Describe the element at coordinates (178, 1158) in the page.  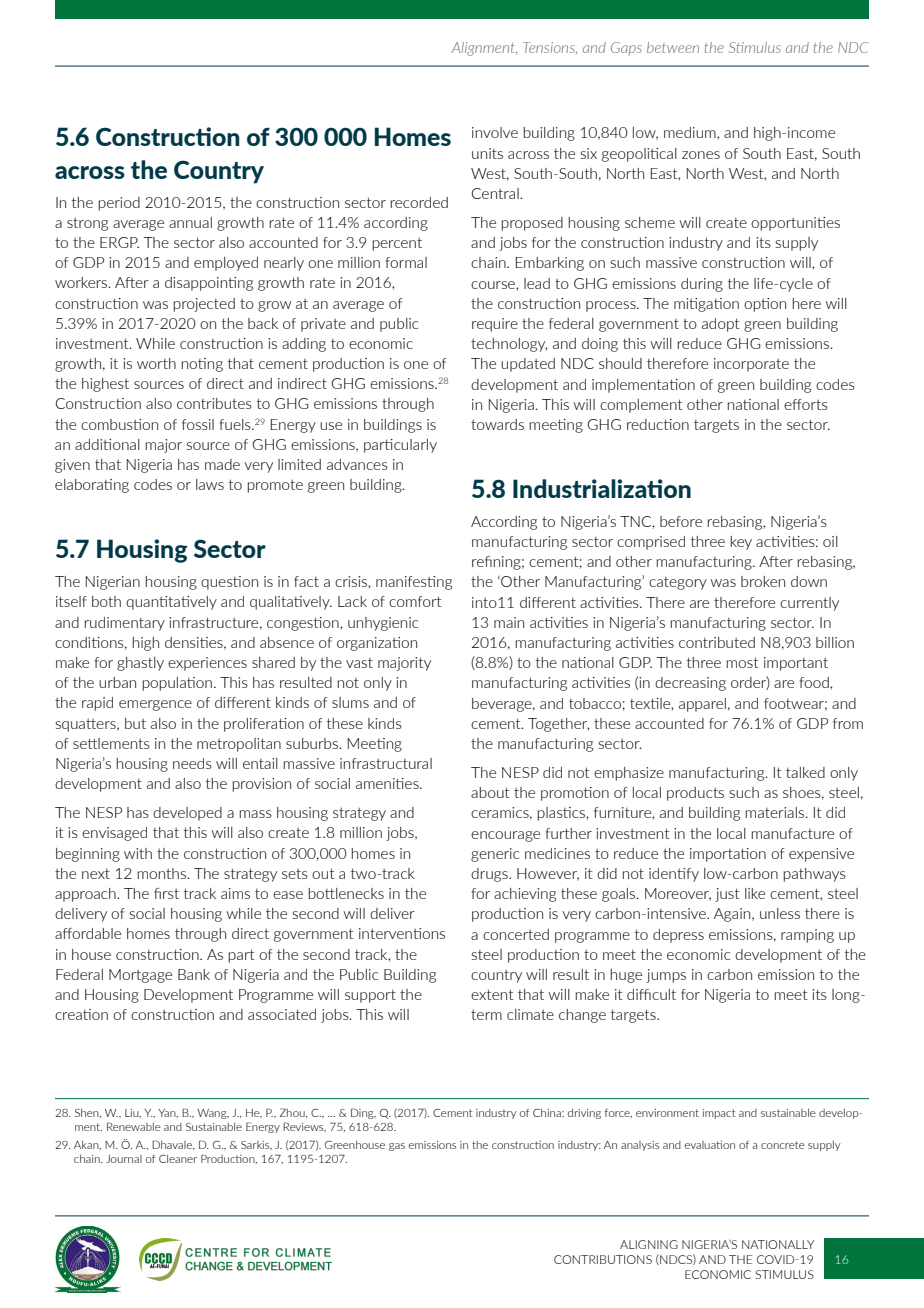
I see `Cleaner` at that location.
